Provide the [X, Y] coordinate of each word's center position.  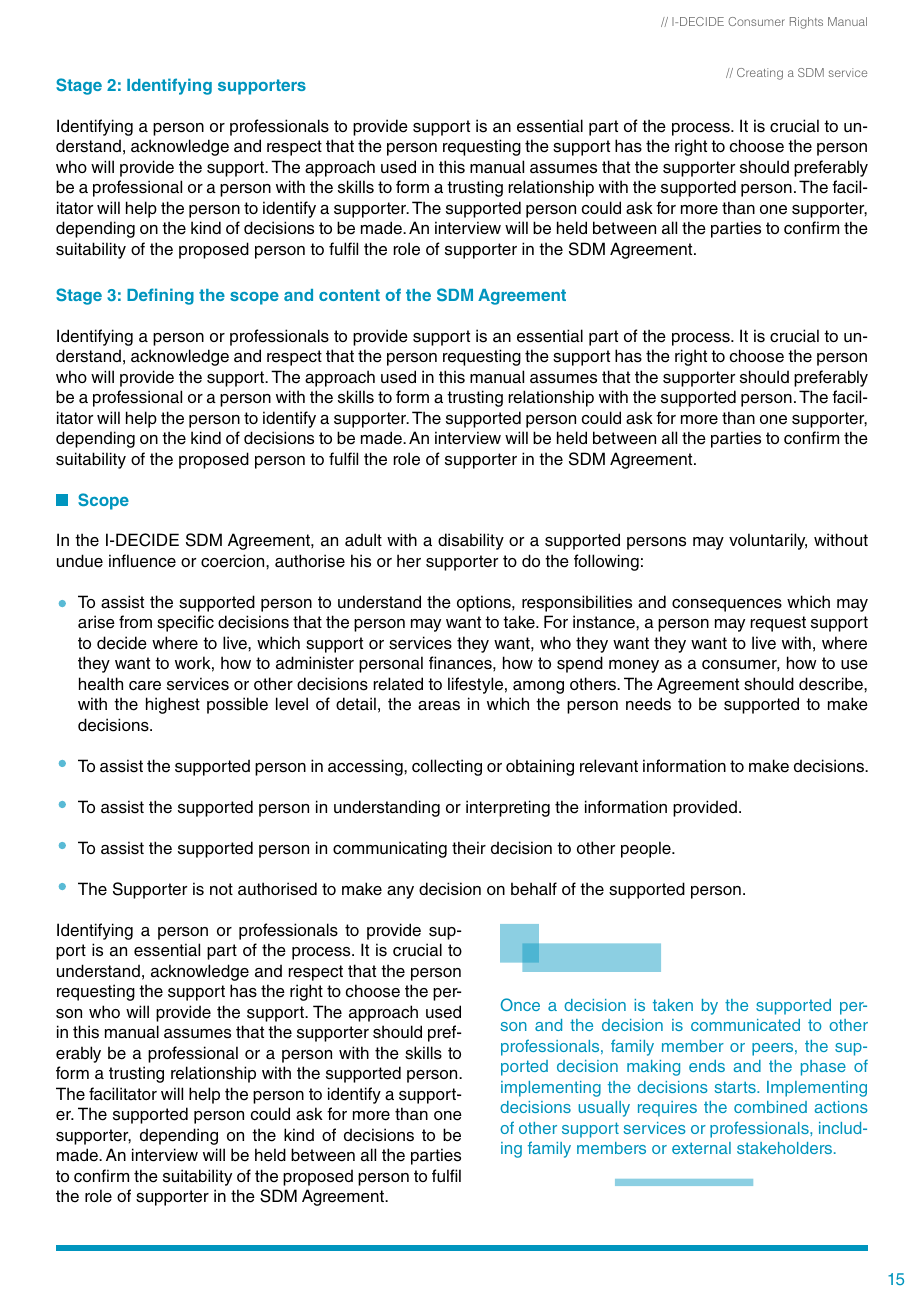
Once [520, 1004]
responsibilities [577, 603]
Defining [160, 296]
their [469, 848]
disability [471, 541]
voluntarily [768, 541]
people [647, 849]
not [221, 889]
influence [142, 561]
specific [185, 623]
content [349, 295]
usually [604, 1109]
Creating [760, 74]
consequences [727, 605]
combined [770, 1107]
